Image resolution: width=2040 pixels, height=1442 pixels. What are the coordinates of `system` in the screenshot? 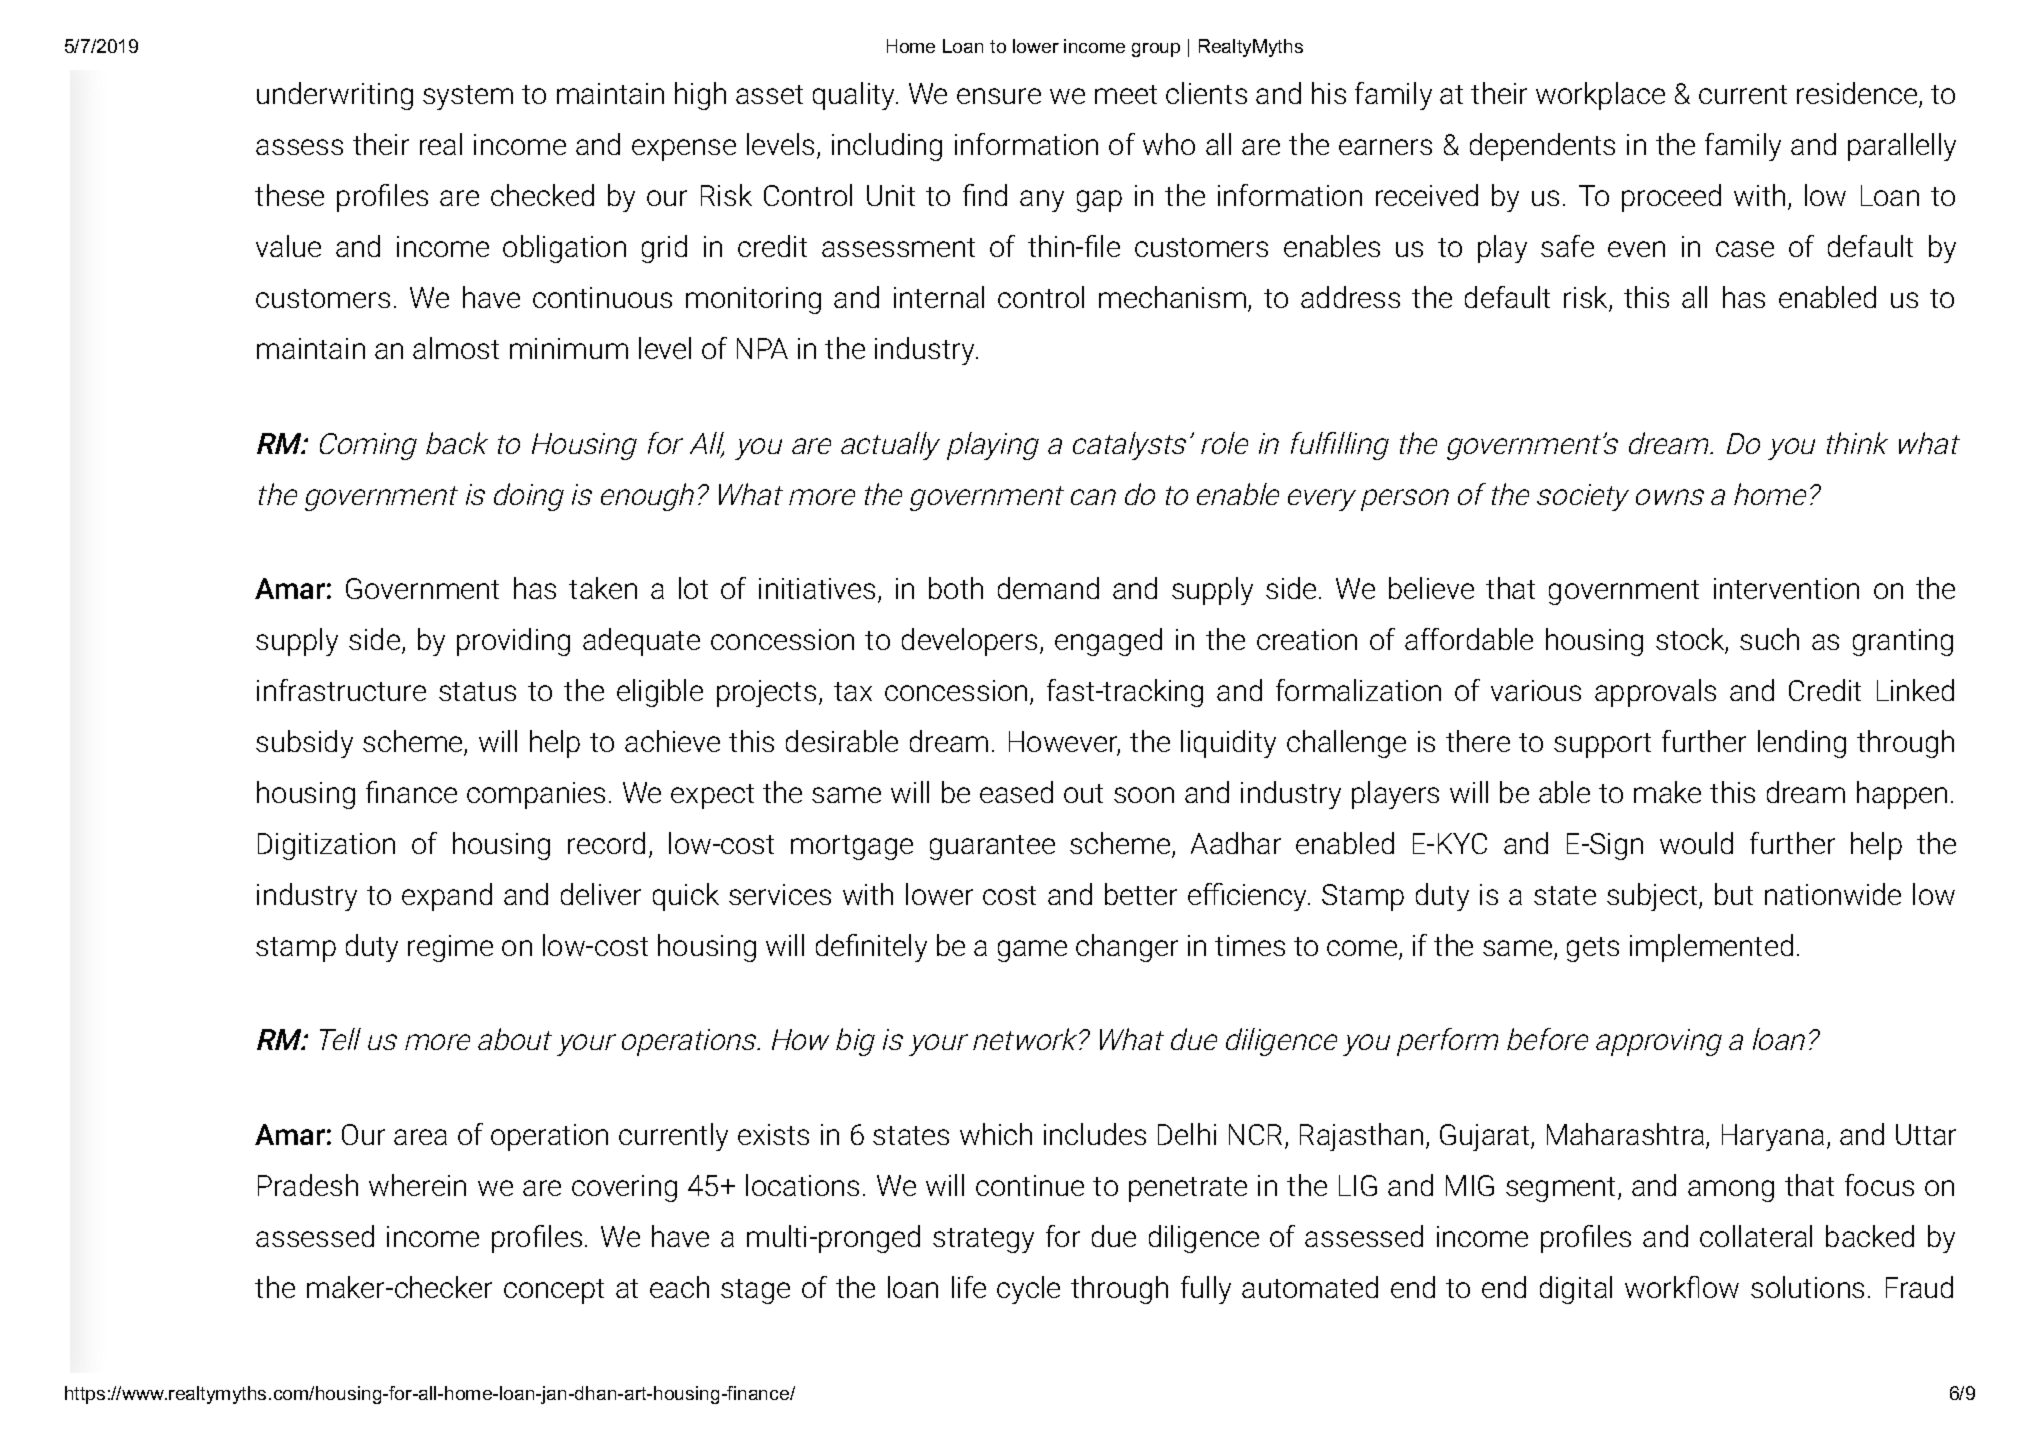 It's located at (468, 97).
